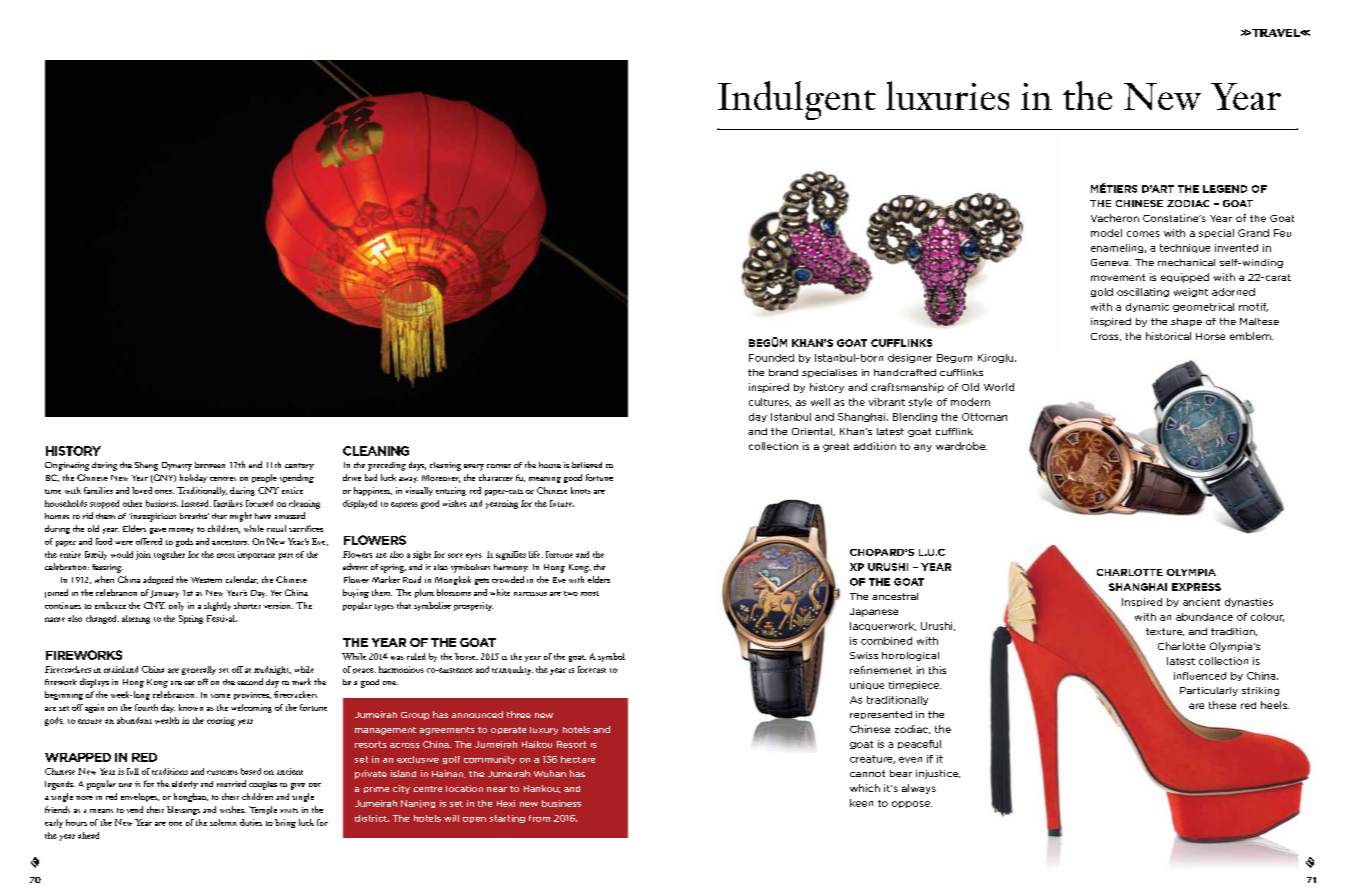 Image resolution: width=1345 pixels, height=896 pixels. Describe the element at coordinates (912, 804) in the document. I see `oppose` at that location.
